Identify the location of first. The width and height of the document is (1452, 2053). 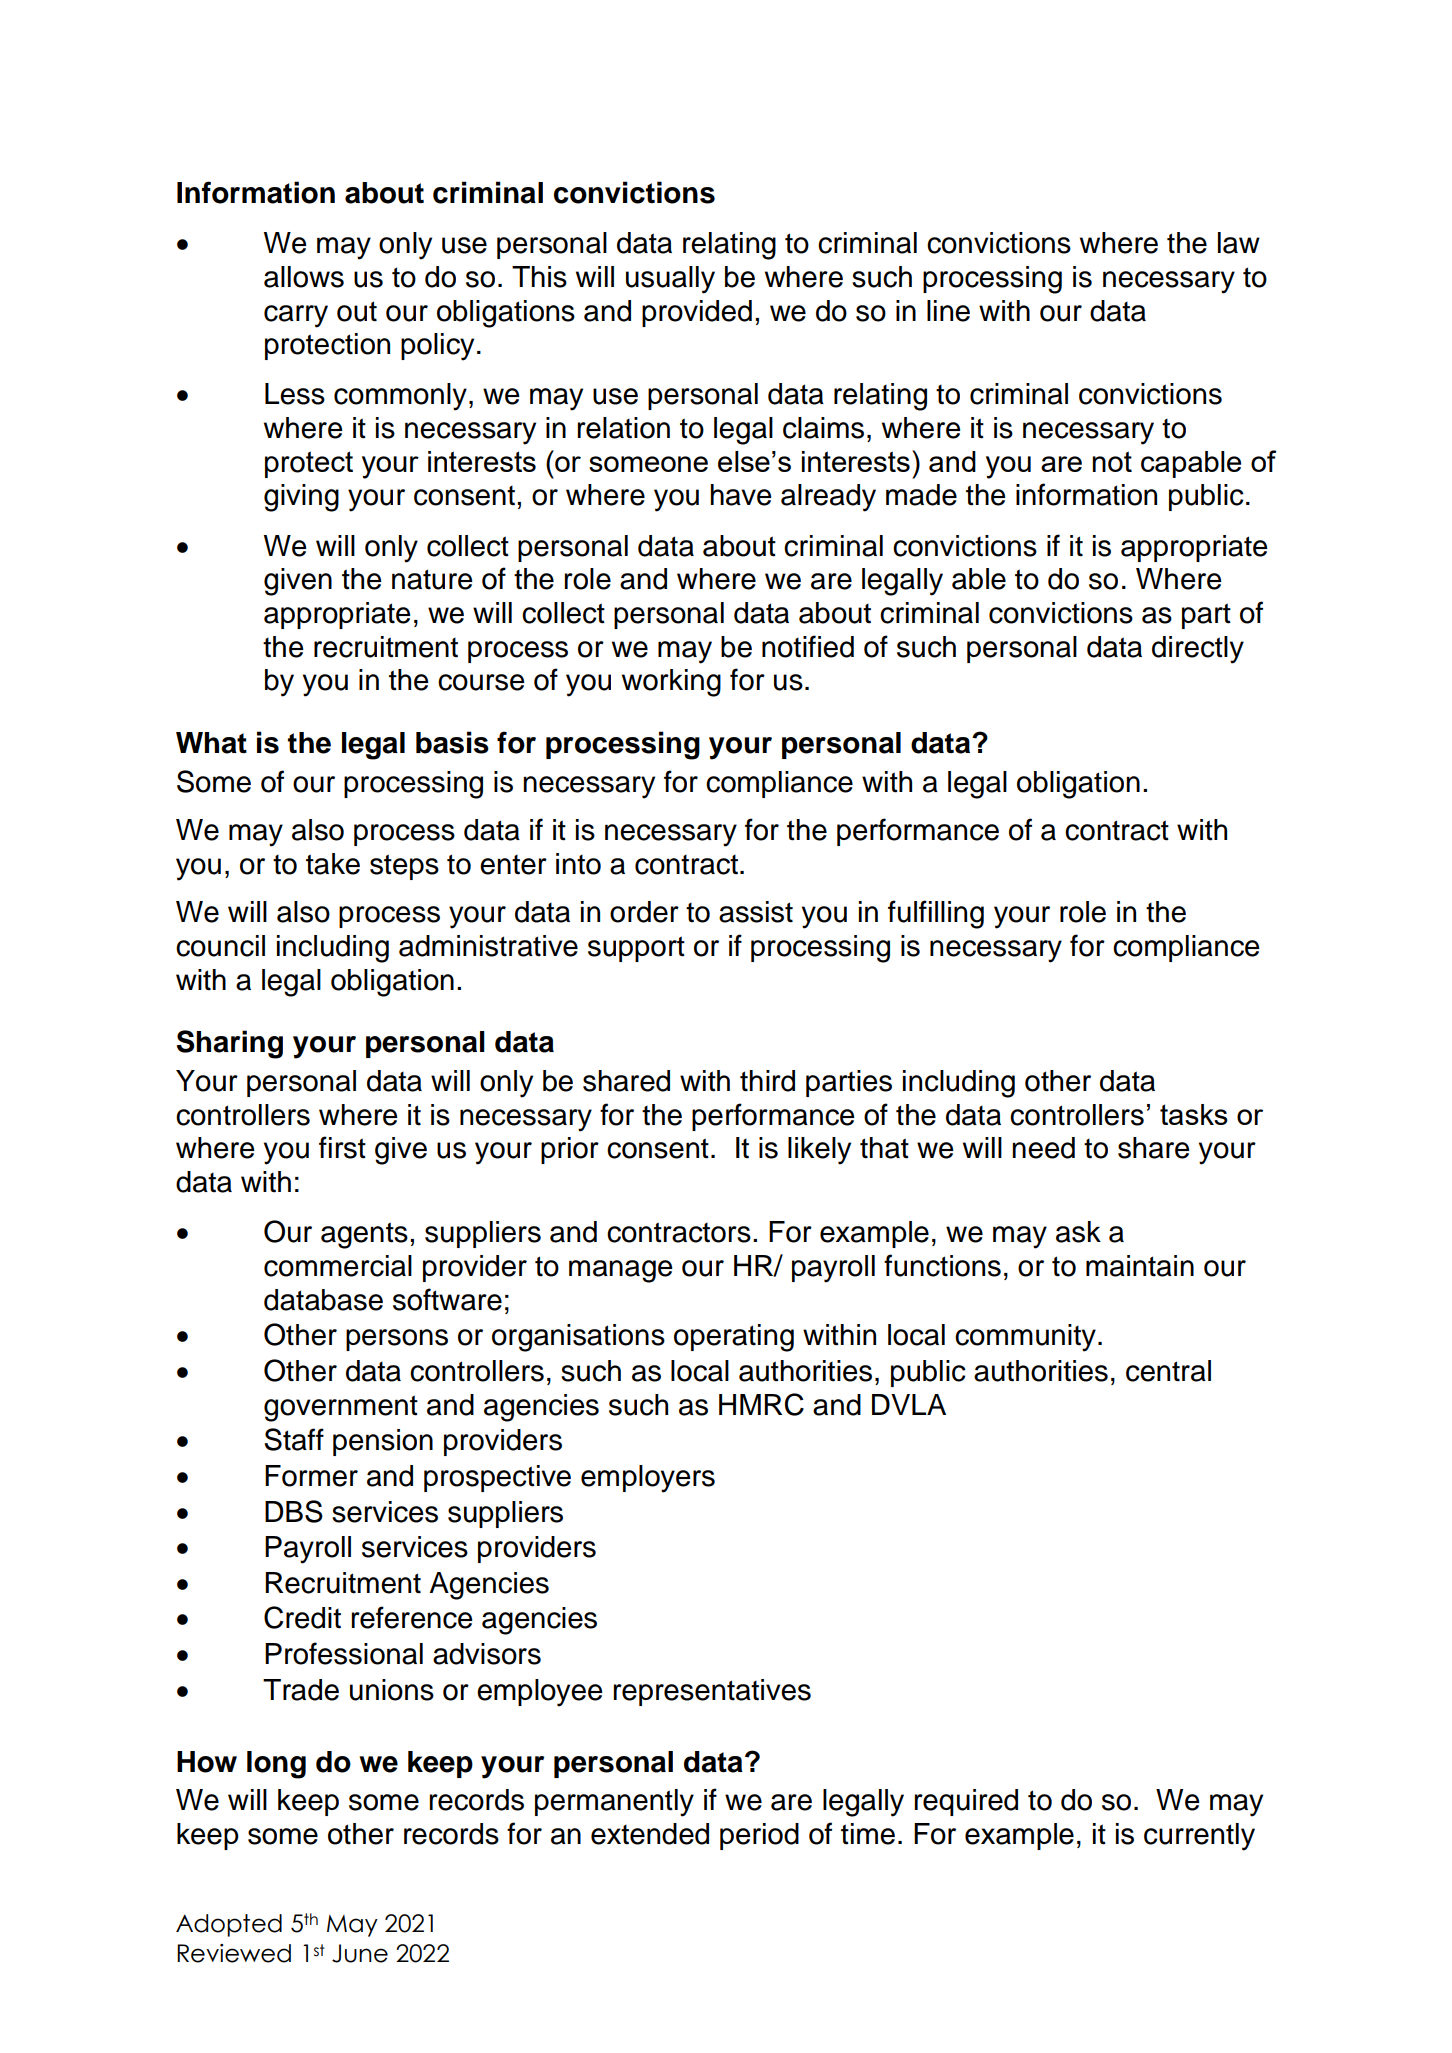
(342, 1147).
